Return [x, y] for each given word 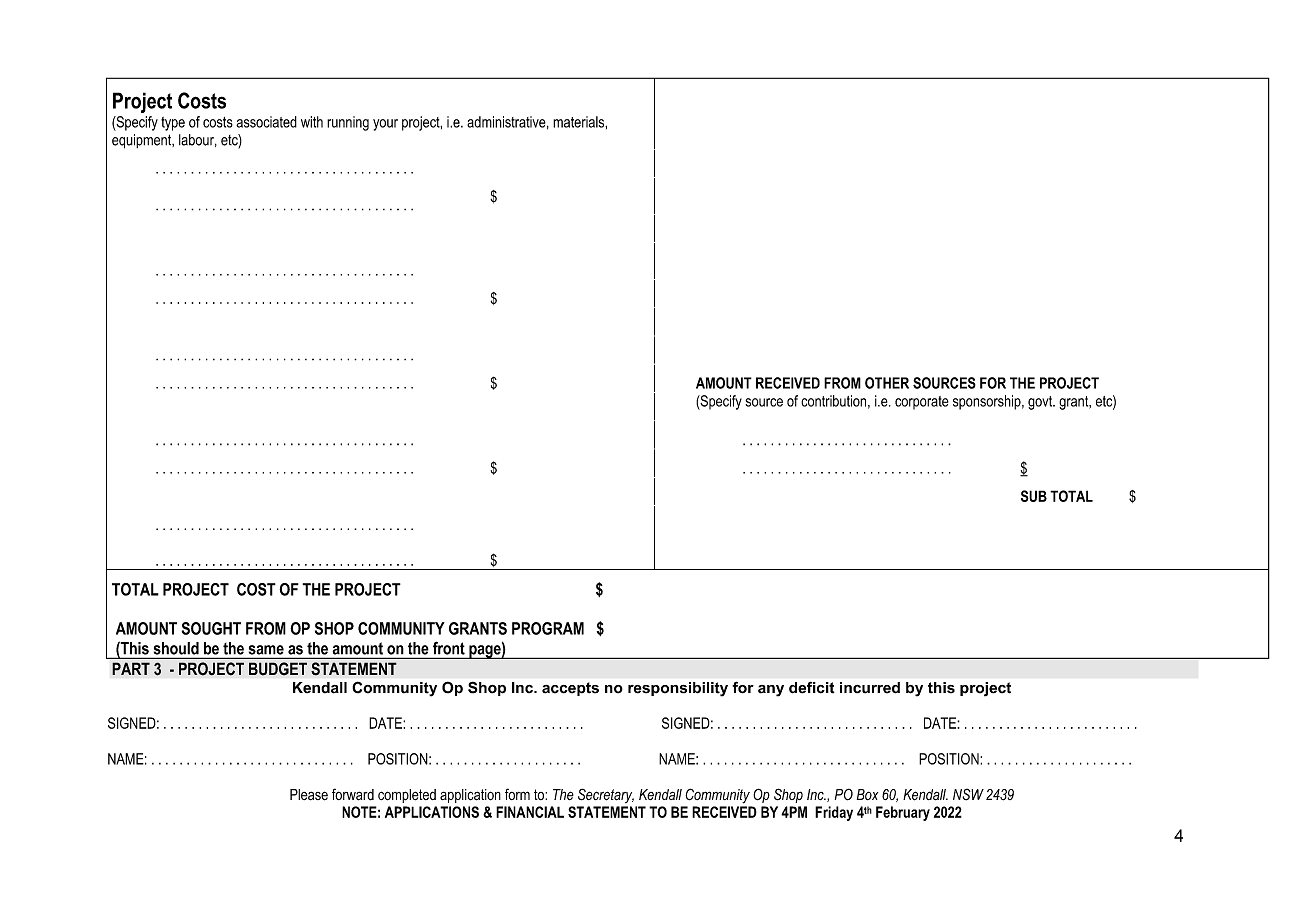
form [517, 794]
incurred [870, 688]
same [266, 650]
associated [266, 122]
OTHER [887, 383]
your [385, 125]
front [449, 648]
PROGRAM [548, 628]
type [173, 124]
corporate [922, 403]
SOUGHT [211, 628]
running [348, 123]
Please [309, 795]
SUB [1034, 496]
